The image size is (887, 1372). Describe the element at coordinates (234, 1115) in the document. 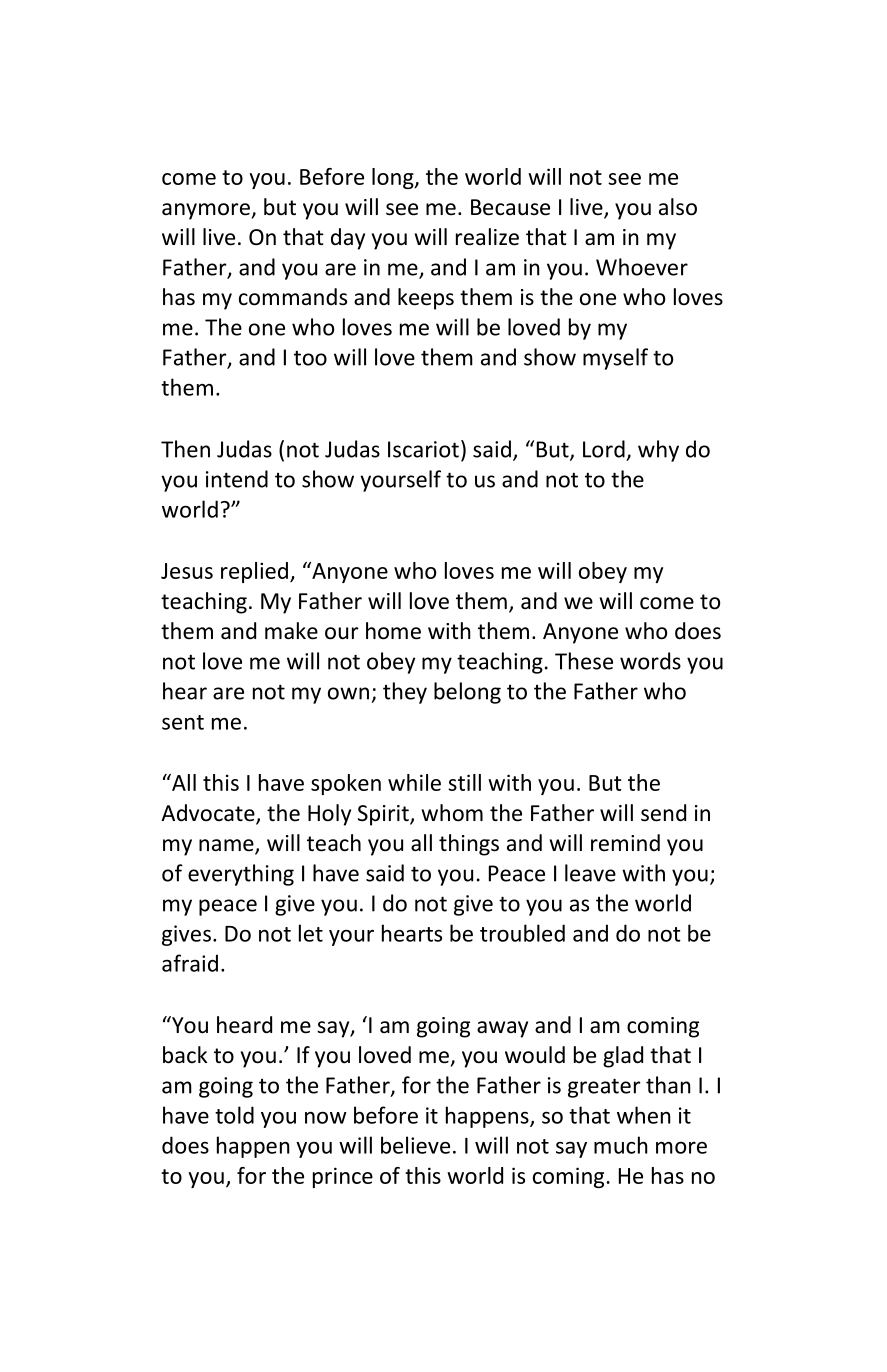

I see `told` at that location.
